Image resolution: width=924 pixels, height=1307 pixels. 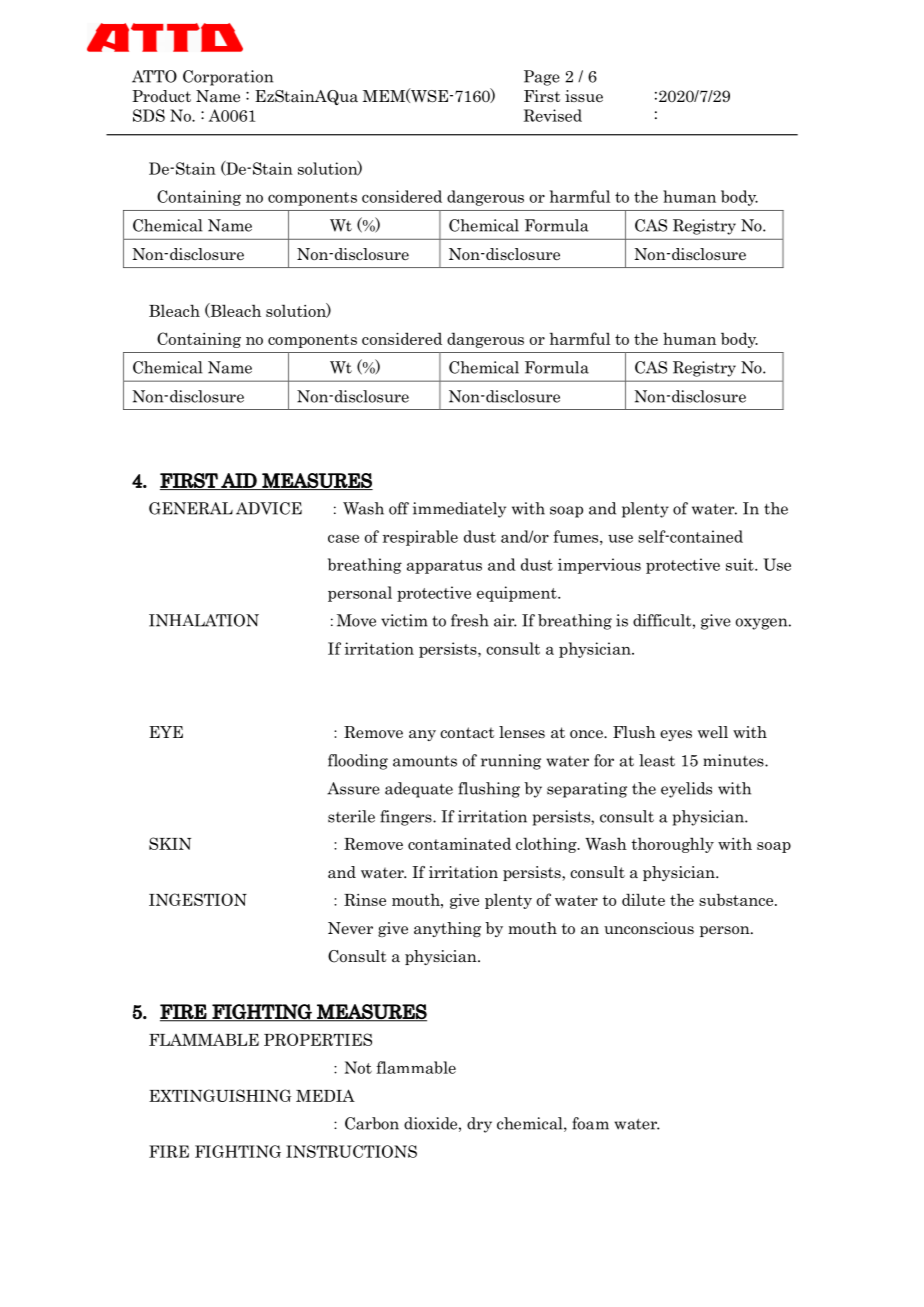 I want to click on issue, so click(x=584, y=96).
